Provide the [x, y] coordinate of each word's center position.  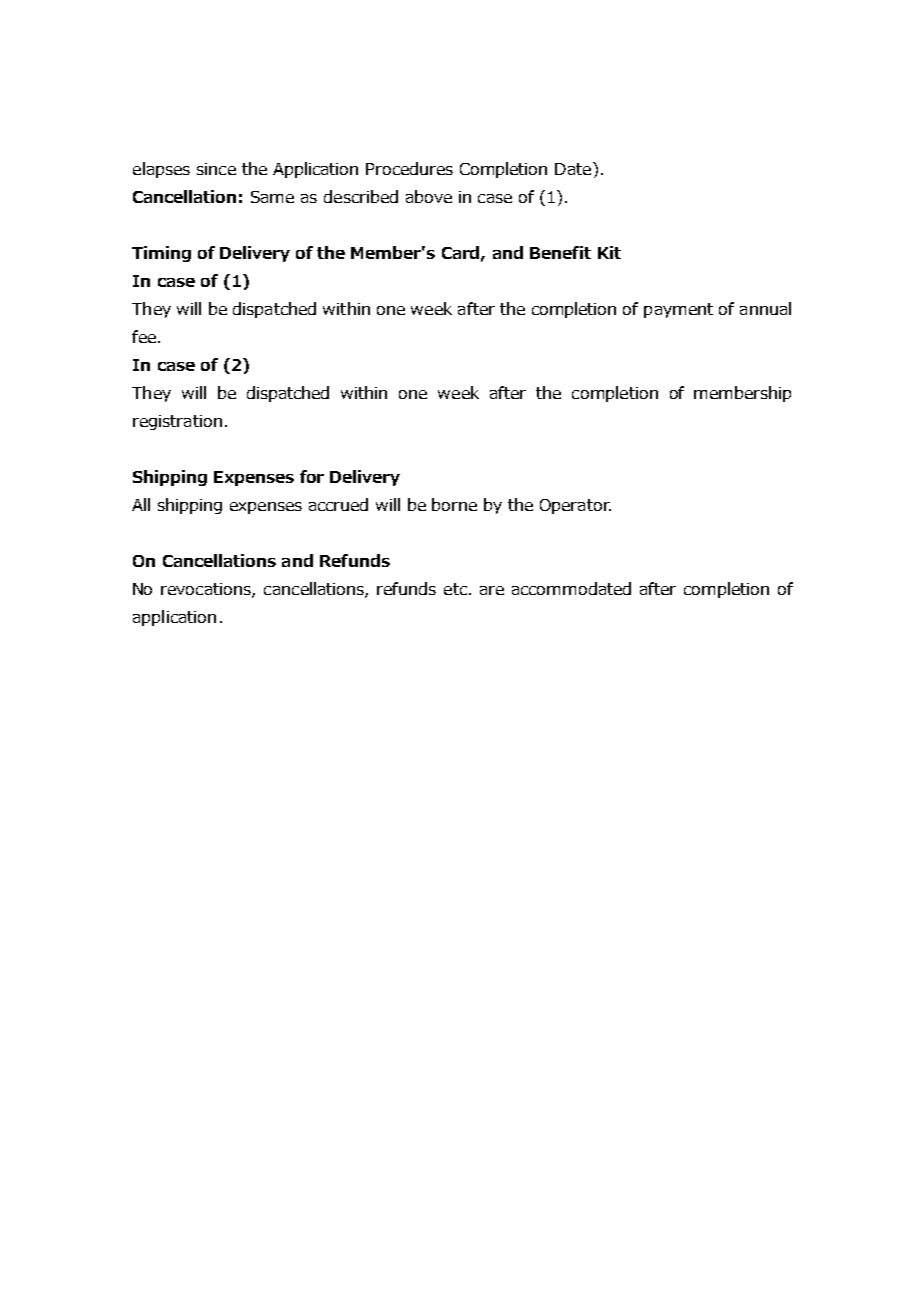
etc [455, 589]
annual [765, 308]
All [141, 504]
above [429, 196]
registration [177, 422]
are [492, 590]
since [216, 169]
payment [678, 310]
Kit [609, 252]
